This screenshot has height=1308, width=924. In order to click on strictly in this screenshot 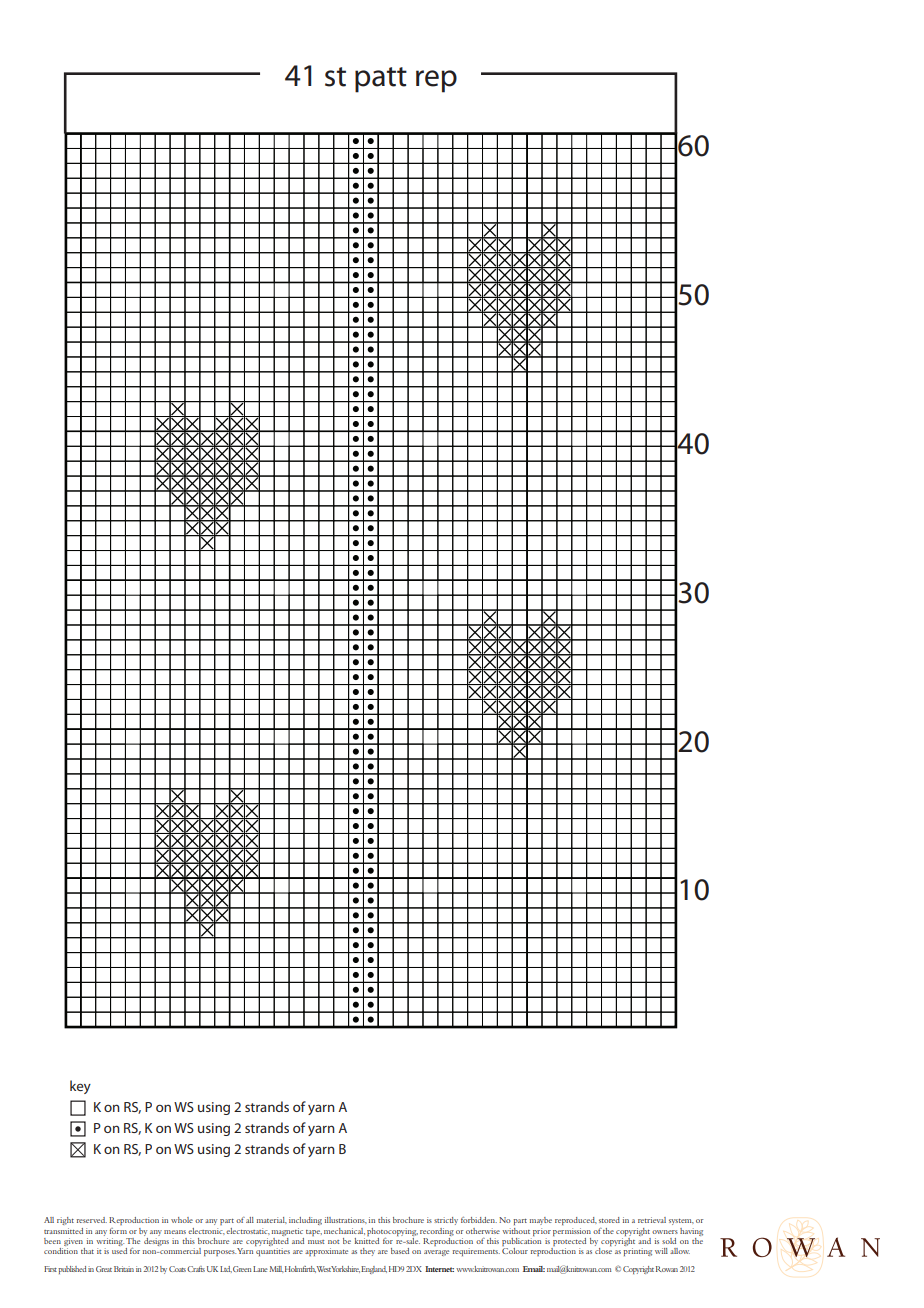, I will do `click(446, 1221)`.
